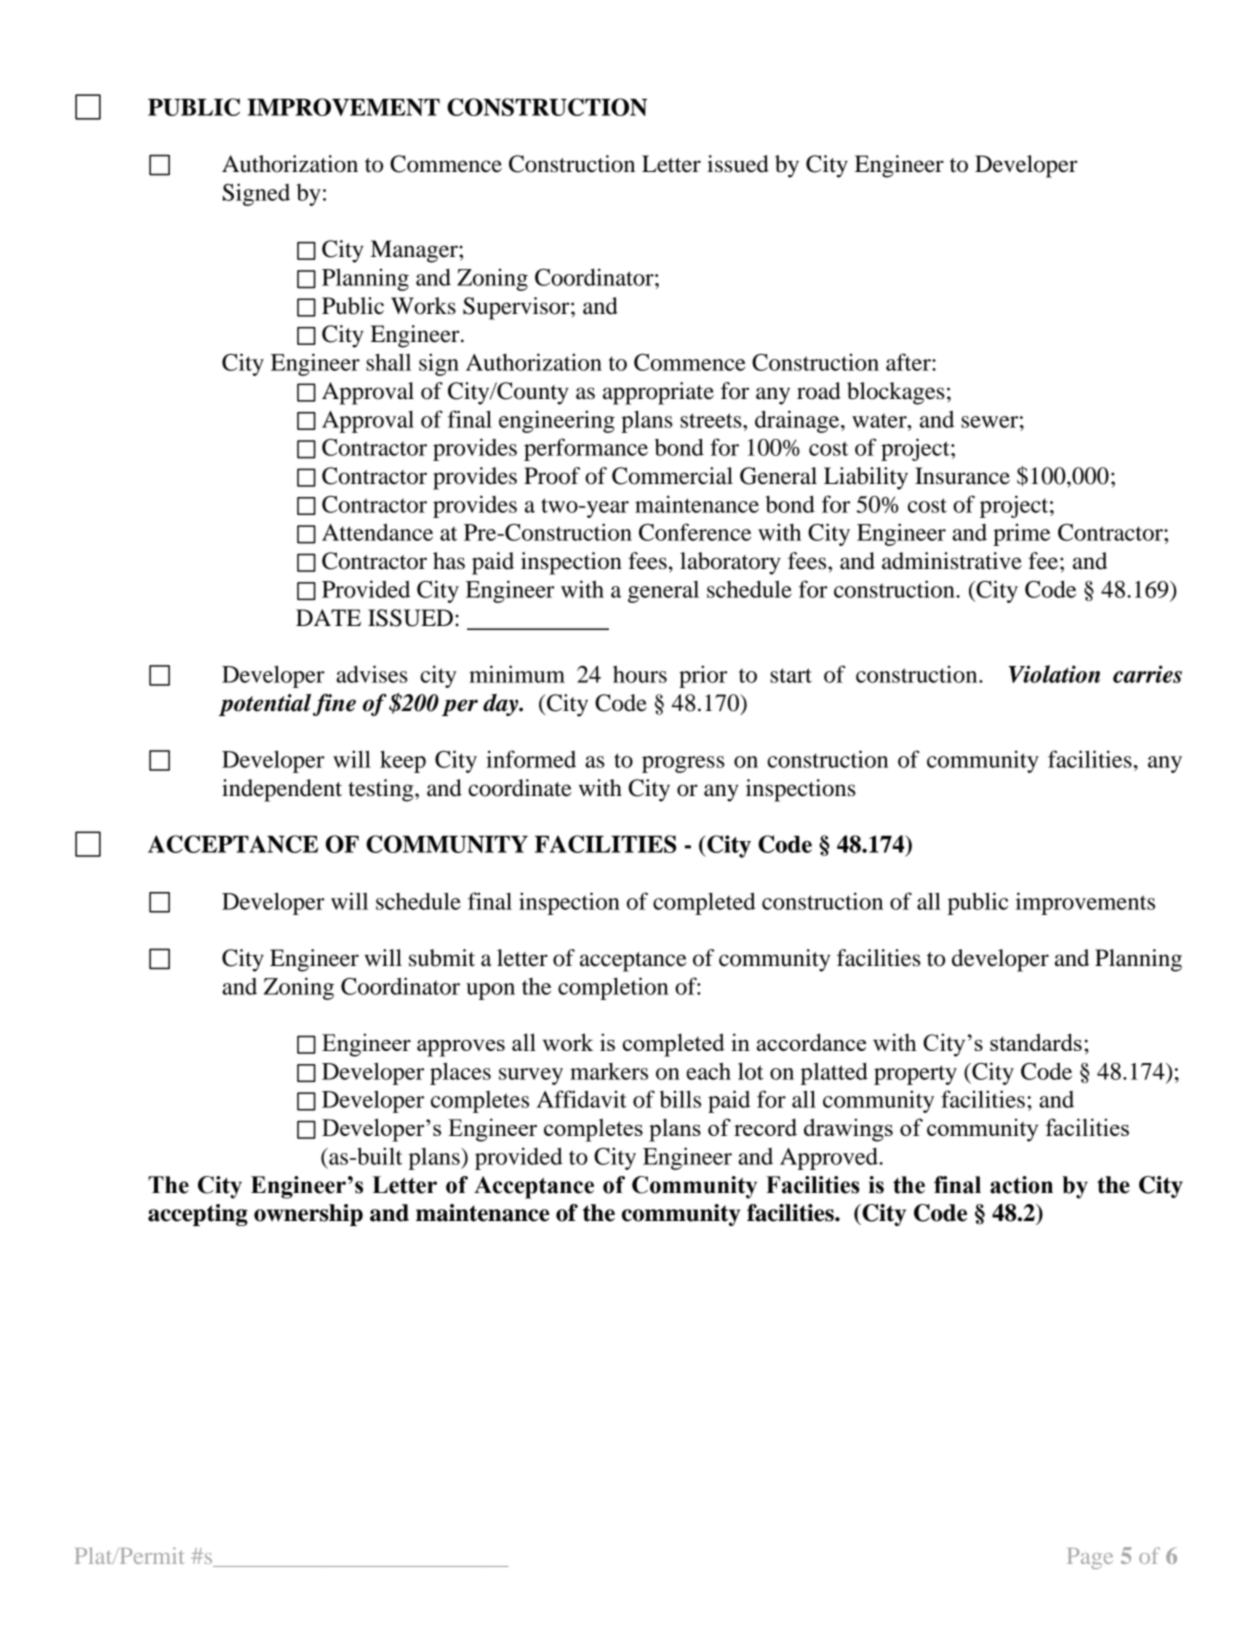 This page has width=1257, height=1627. Describe the element at coordinates (198, 1215) in the page. I see `accepting` at that location.
